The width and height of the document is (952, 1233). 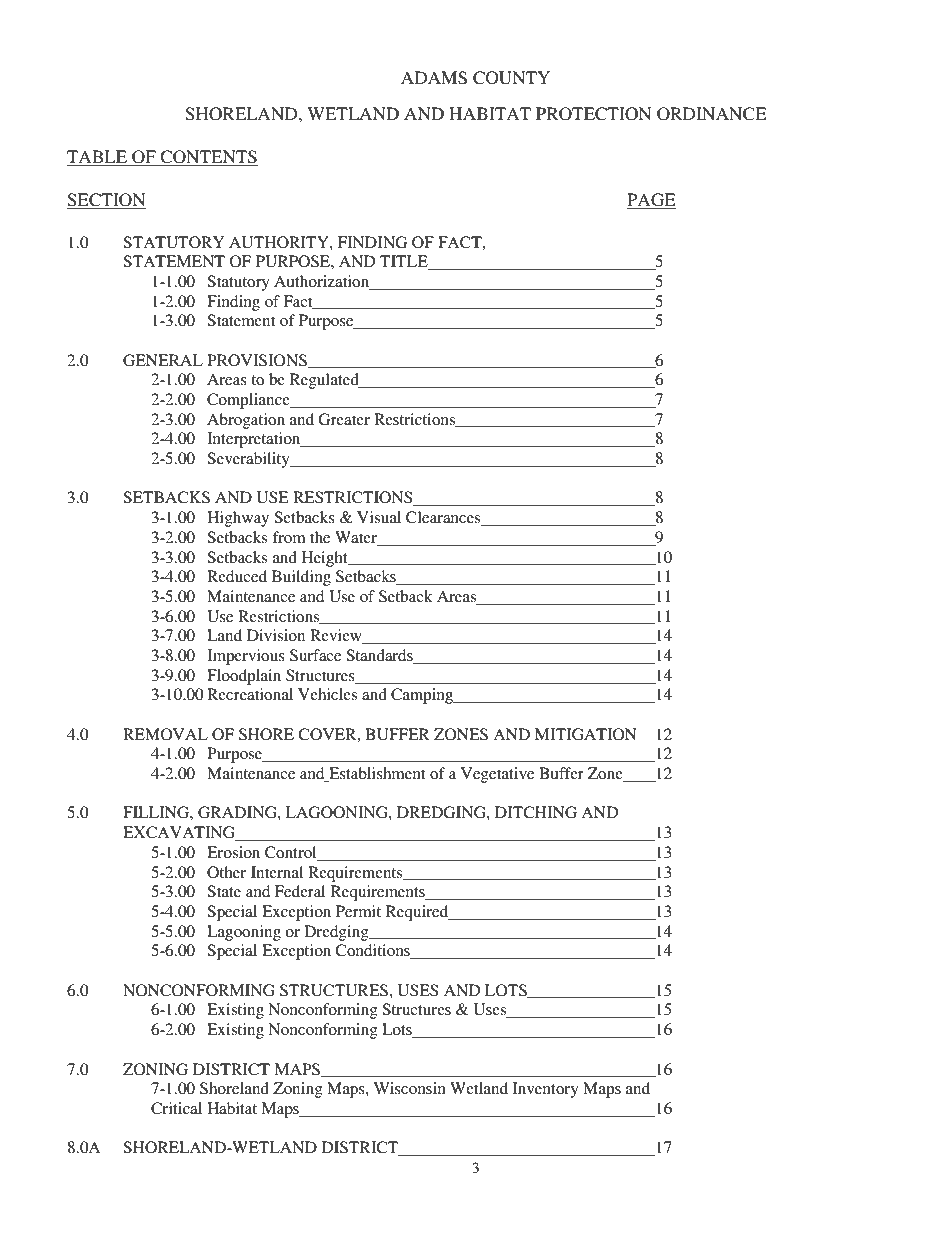 What do you see at coordinates (594, 114) in the document?
I see `PROTECTION` at bounding box center [594, 114].
